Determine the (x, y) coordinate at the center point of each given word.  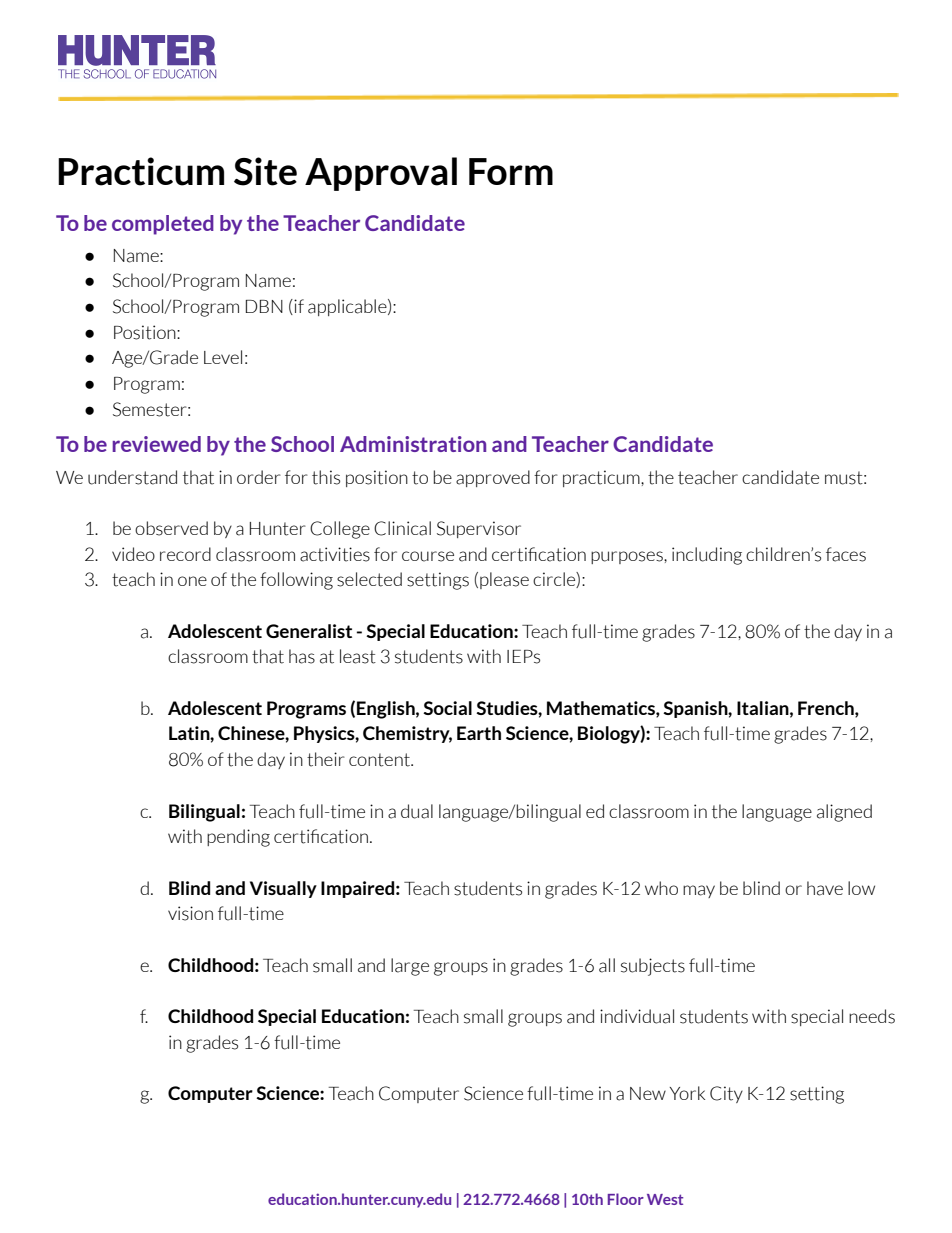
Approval (381, 174)
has (302, 656)
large (410, 967)
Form (511, 171)
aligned (844, 813)
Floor (626, 1199)
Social (447, 708)
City (726, 1094)
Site (265, 171)
